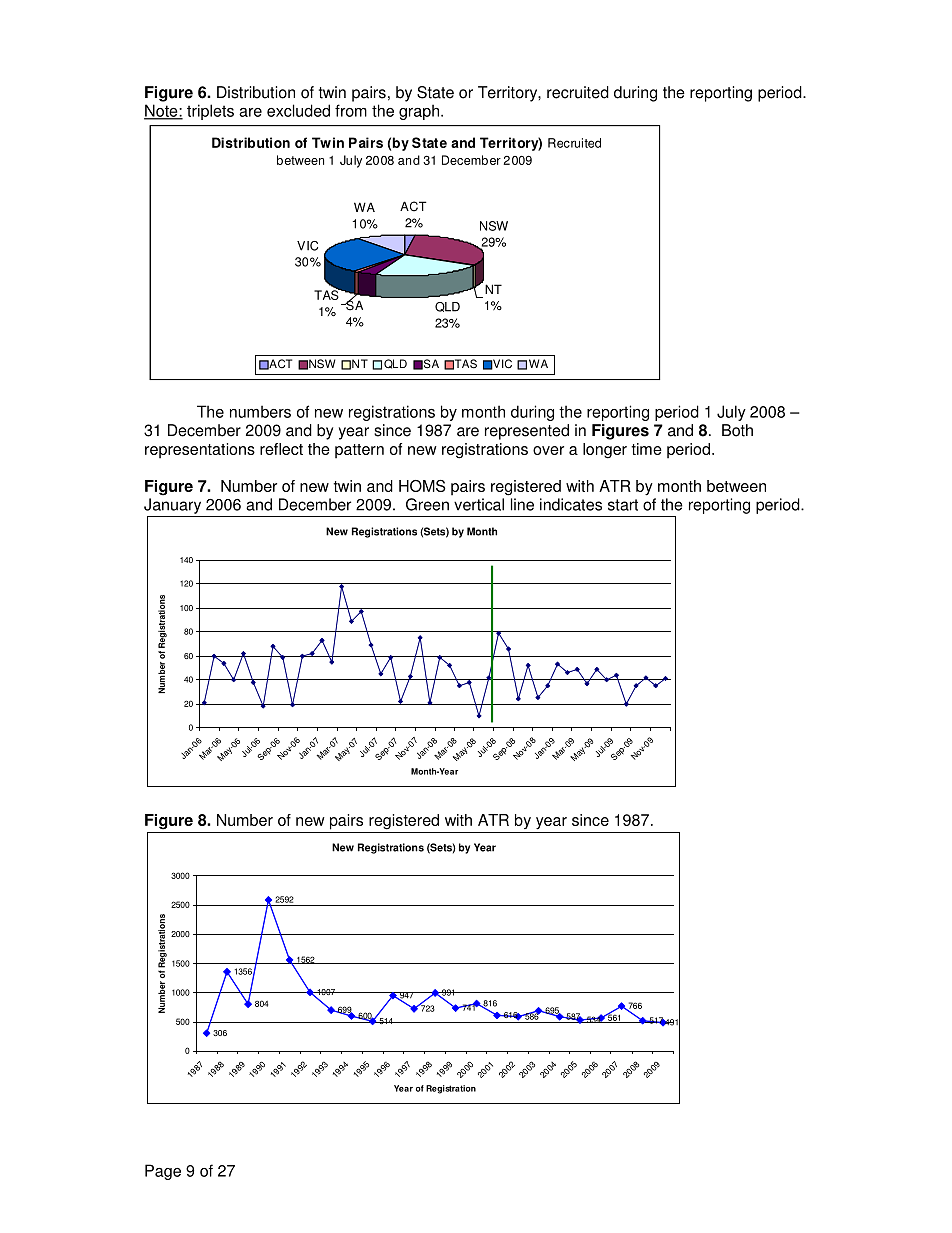  Describe the element at coordinates (351, 110) in the screenshot. I see `from` at that location.
